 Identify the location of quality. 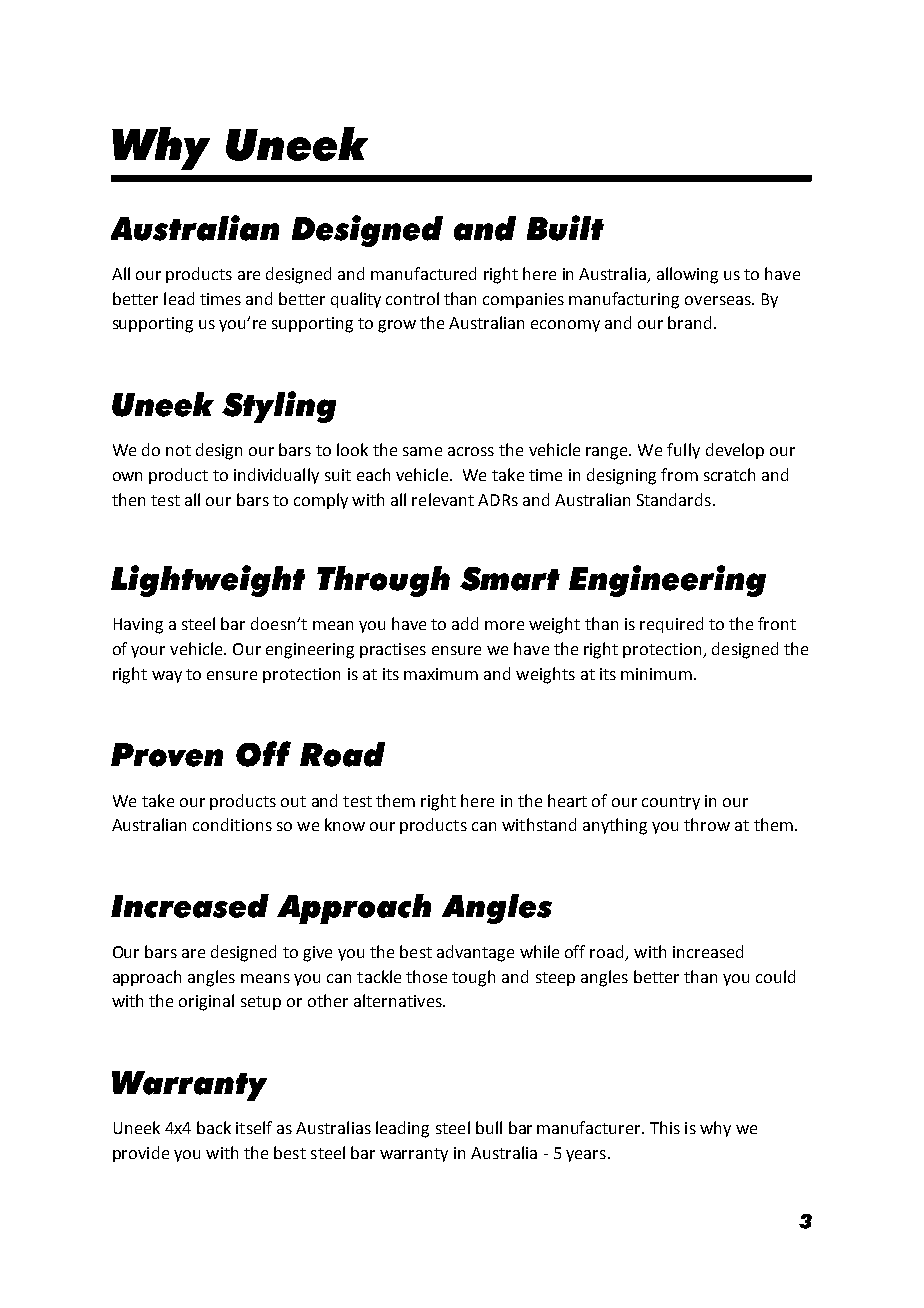
(356, 300).
